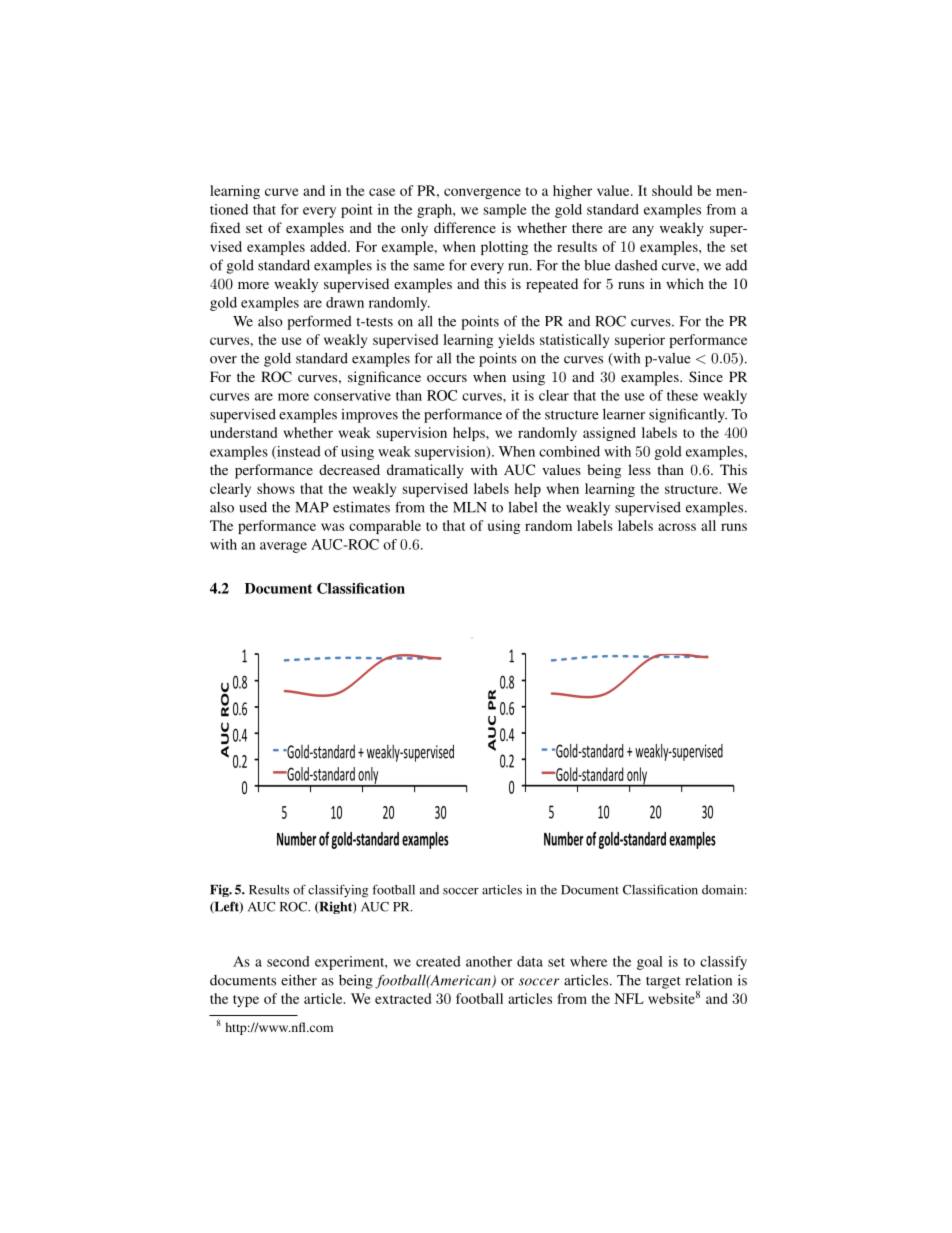  I want to click on either, so click(299, 980).
